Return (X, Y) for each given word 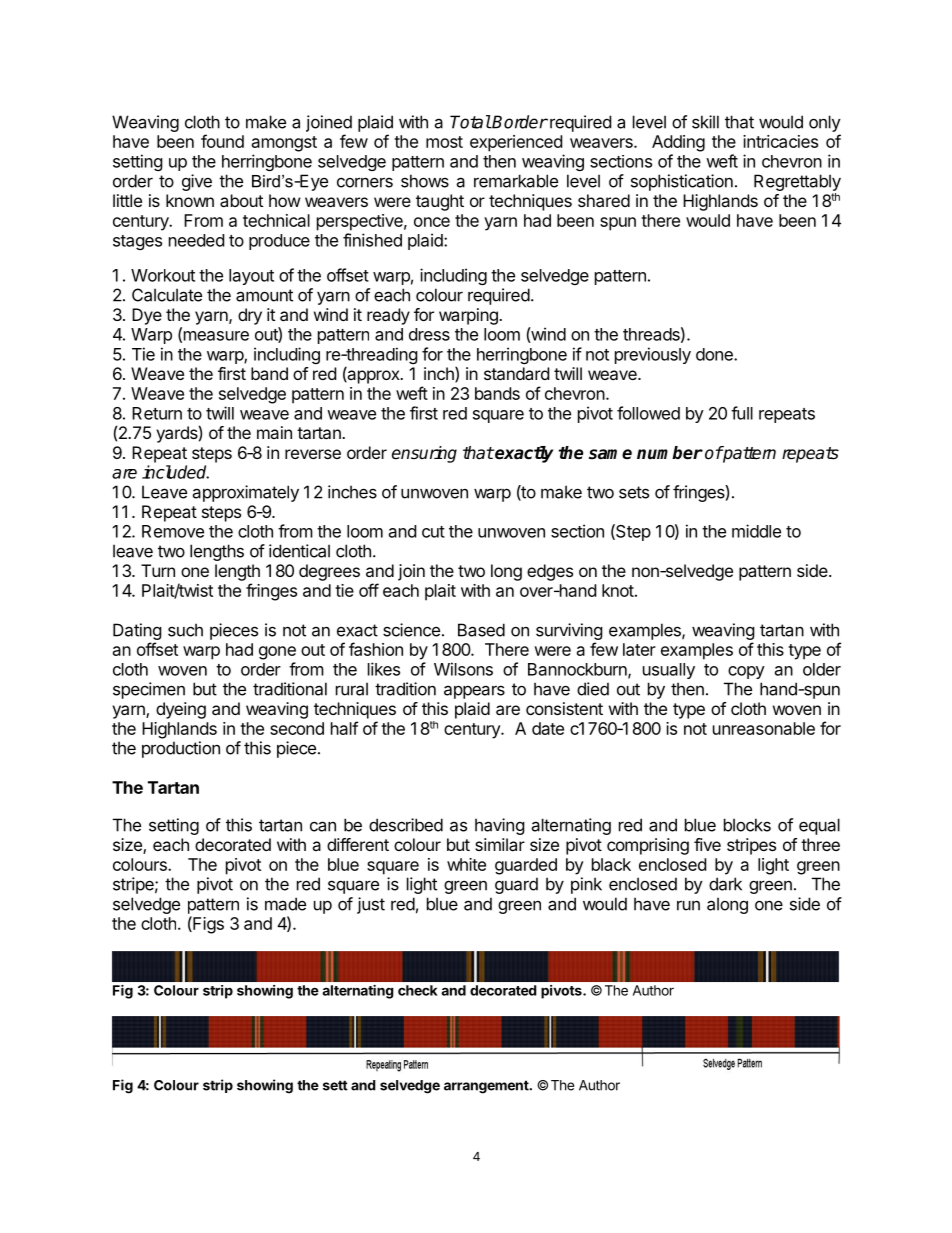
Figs (207, 925)
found (222, 141)
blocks (747, 825)
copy (746, 672)
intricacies (780, 141)
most (444, 142)
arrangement (487, 1087)
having (500, 826)
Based (481, 630)
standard (516, 373)
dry (250, 316)
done (715, 354)
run (688, 905)
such (185, 630)
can (323, 826)
